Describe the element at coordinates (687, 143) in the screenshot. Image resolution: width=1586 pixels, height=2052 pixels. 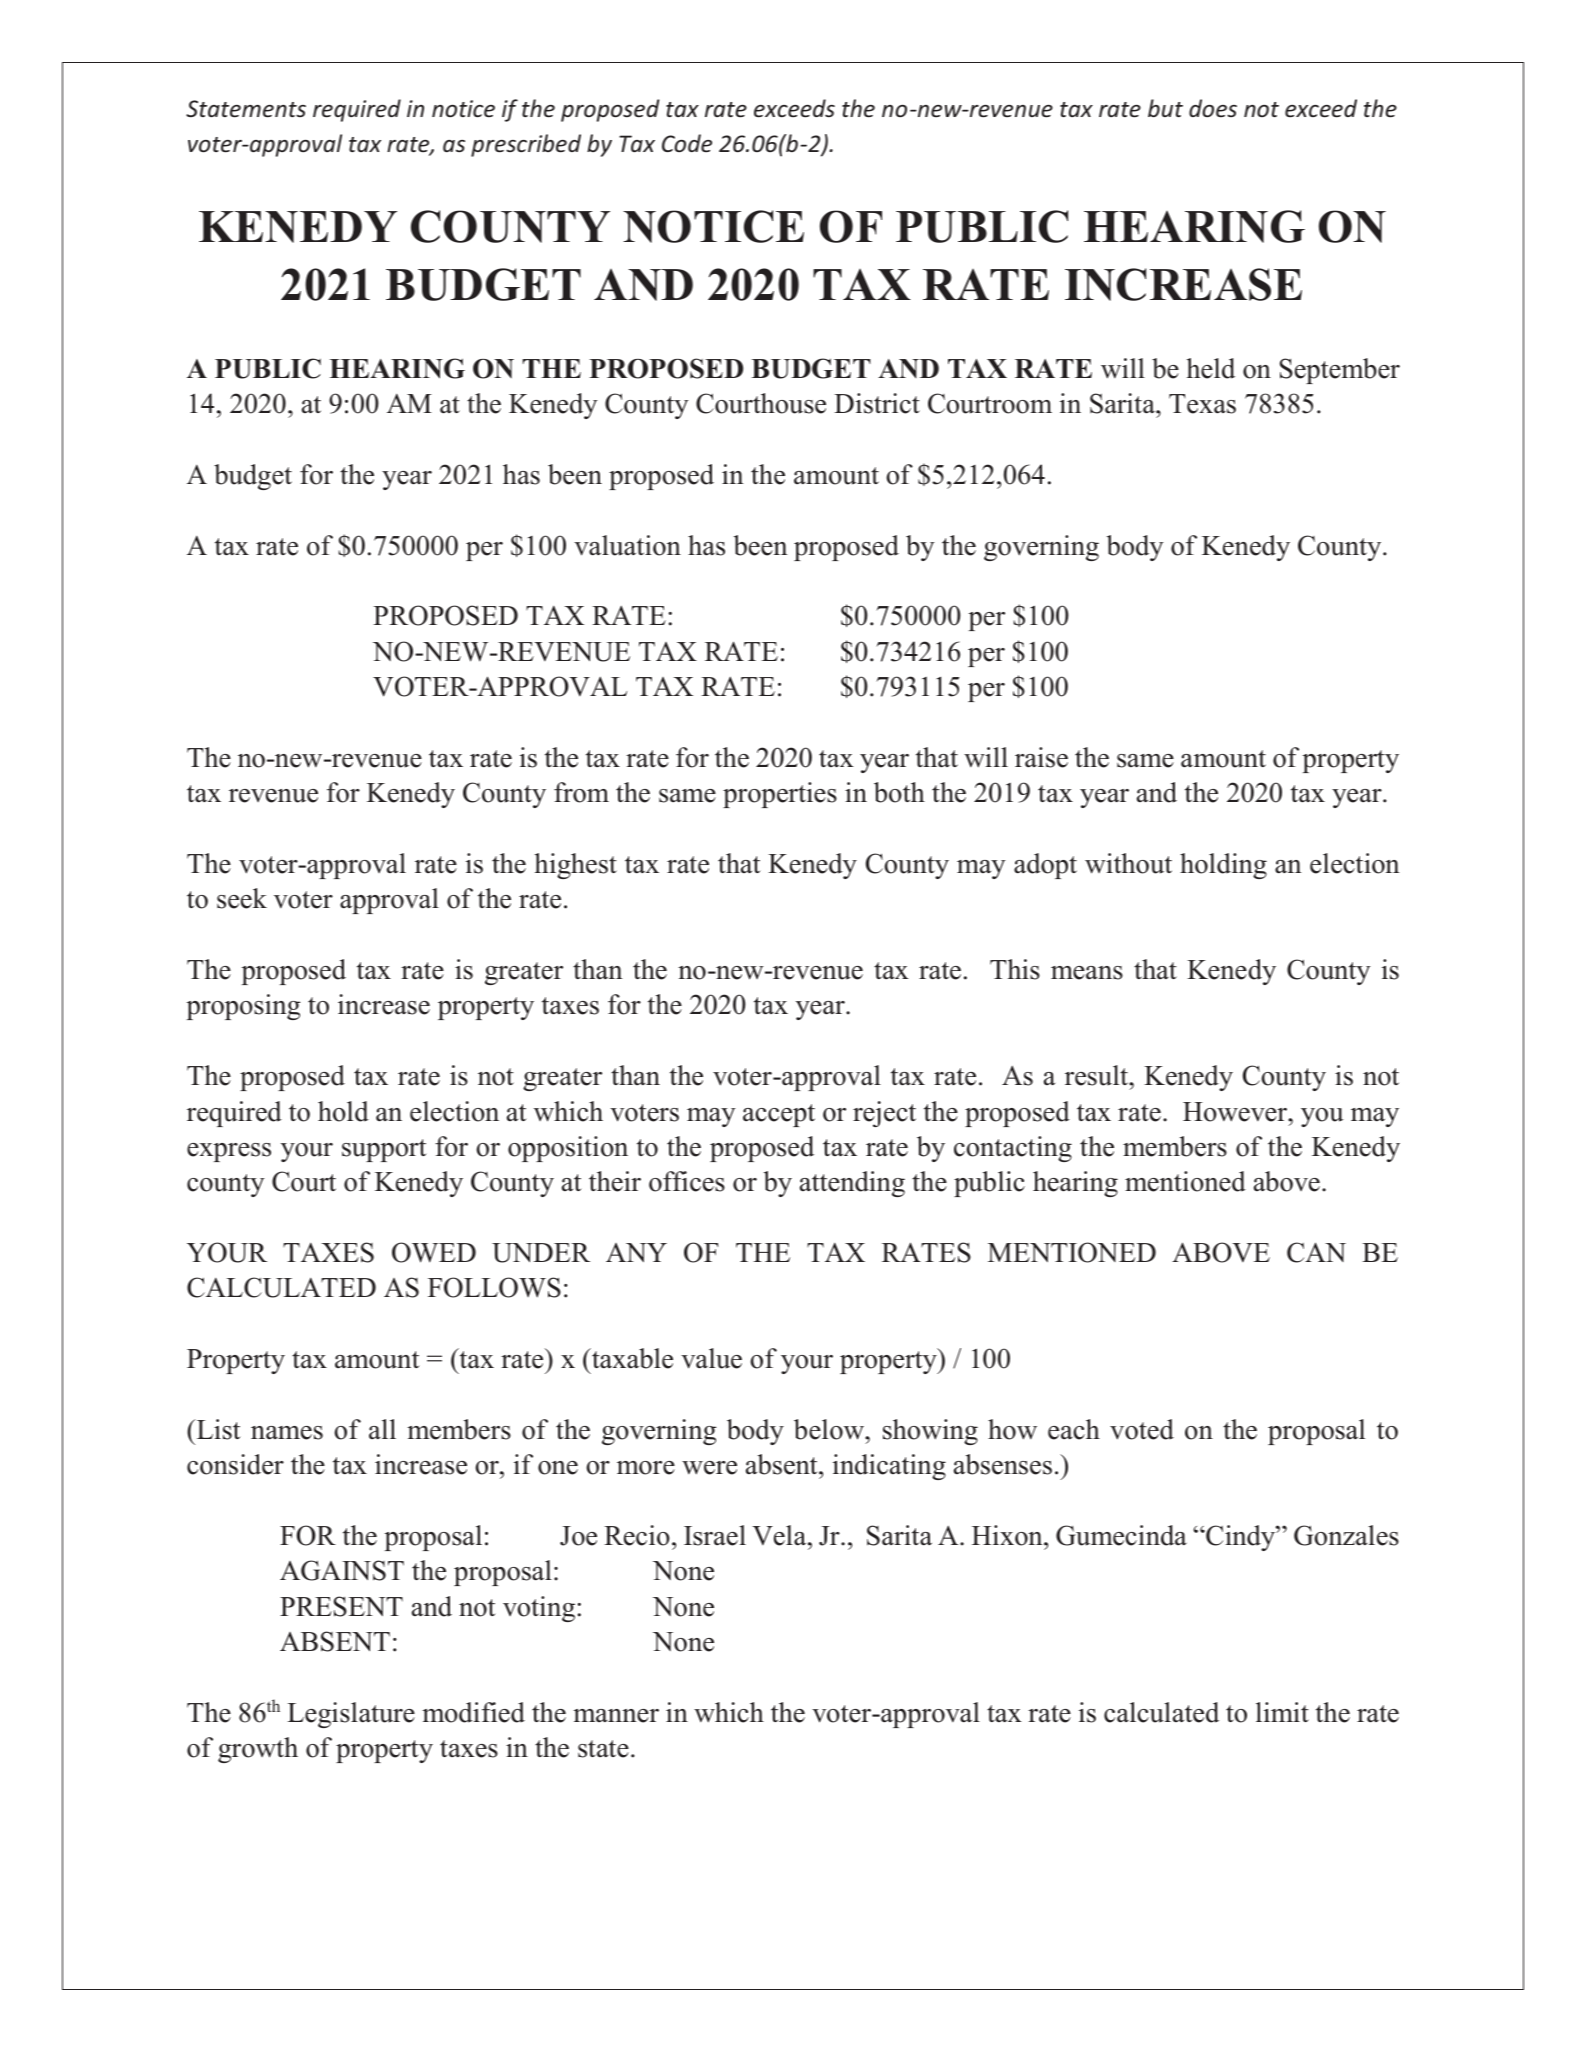
I see `Code` at that location.
